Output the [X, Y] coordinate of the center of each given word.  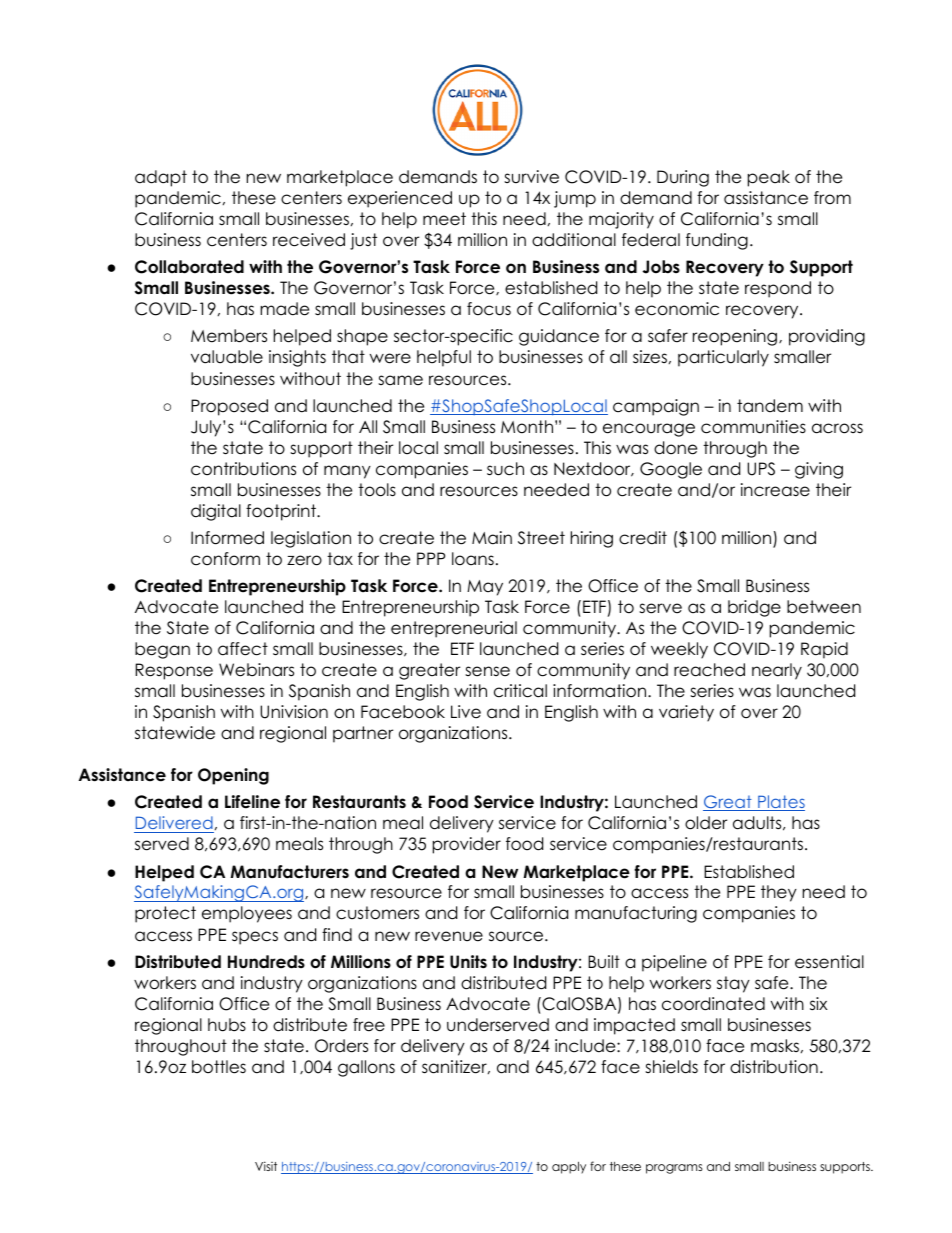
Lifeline [252, 802]
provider [467, 845]
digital [216, 512]
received [309, 240]
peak [769, 178]
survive [531, 177]
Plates [780, 803]
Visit [266, 1166]
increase [775, 490]
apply [569, 1168]
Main [492, 538]
